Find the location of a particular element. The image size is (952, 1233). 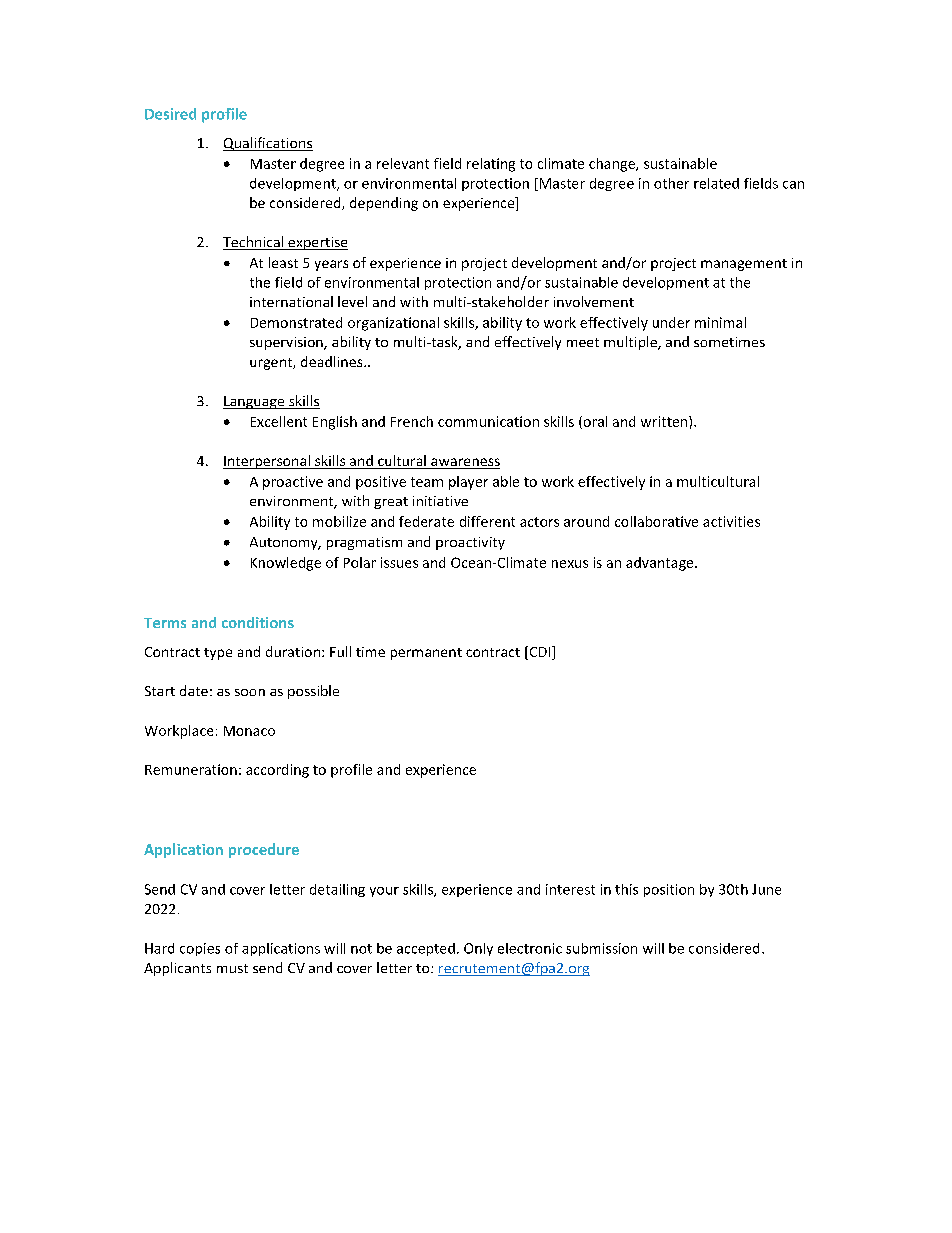

relating is located at coordinates (491, 165).
